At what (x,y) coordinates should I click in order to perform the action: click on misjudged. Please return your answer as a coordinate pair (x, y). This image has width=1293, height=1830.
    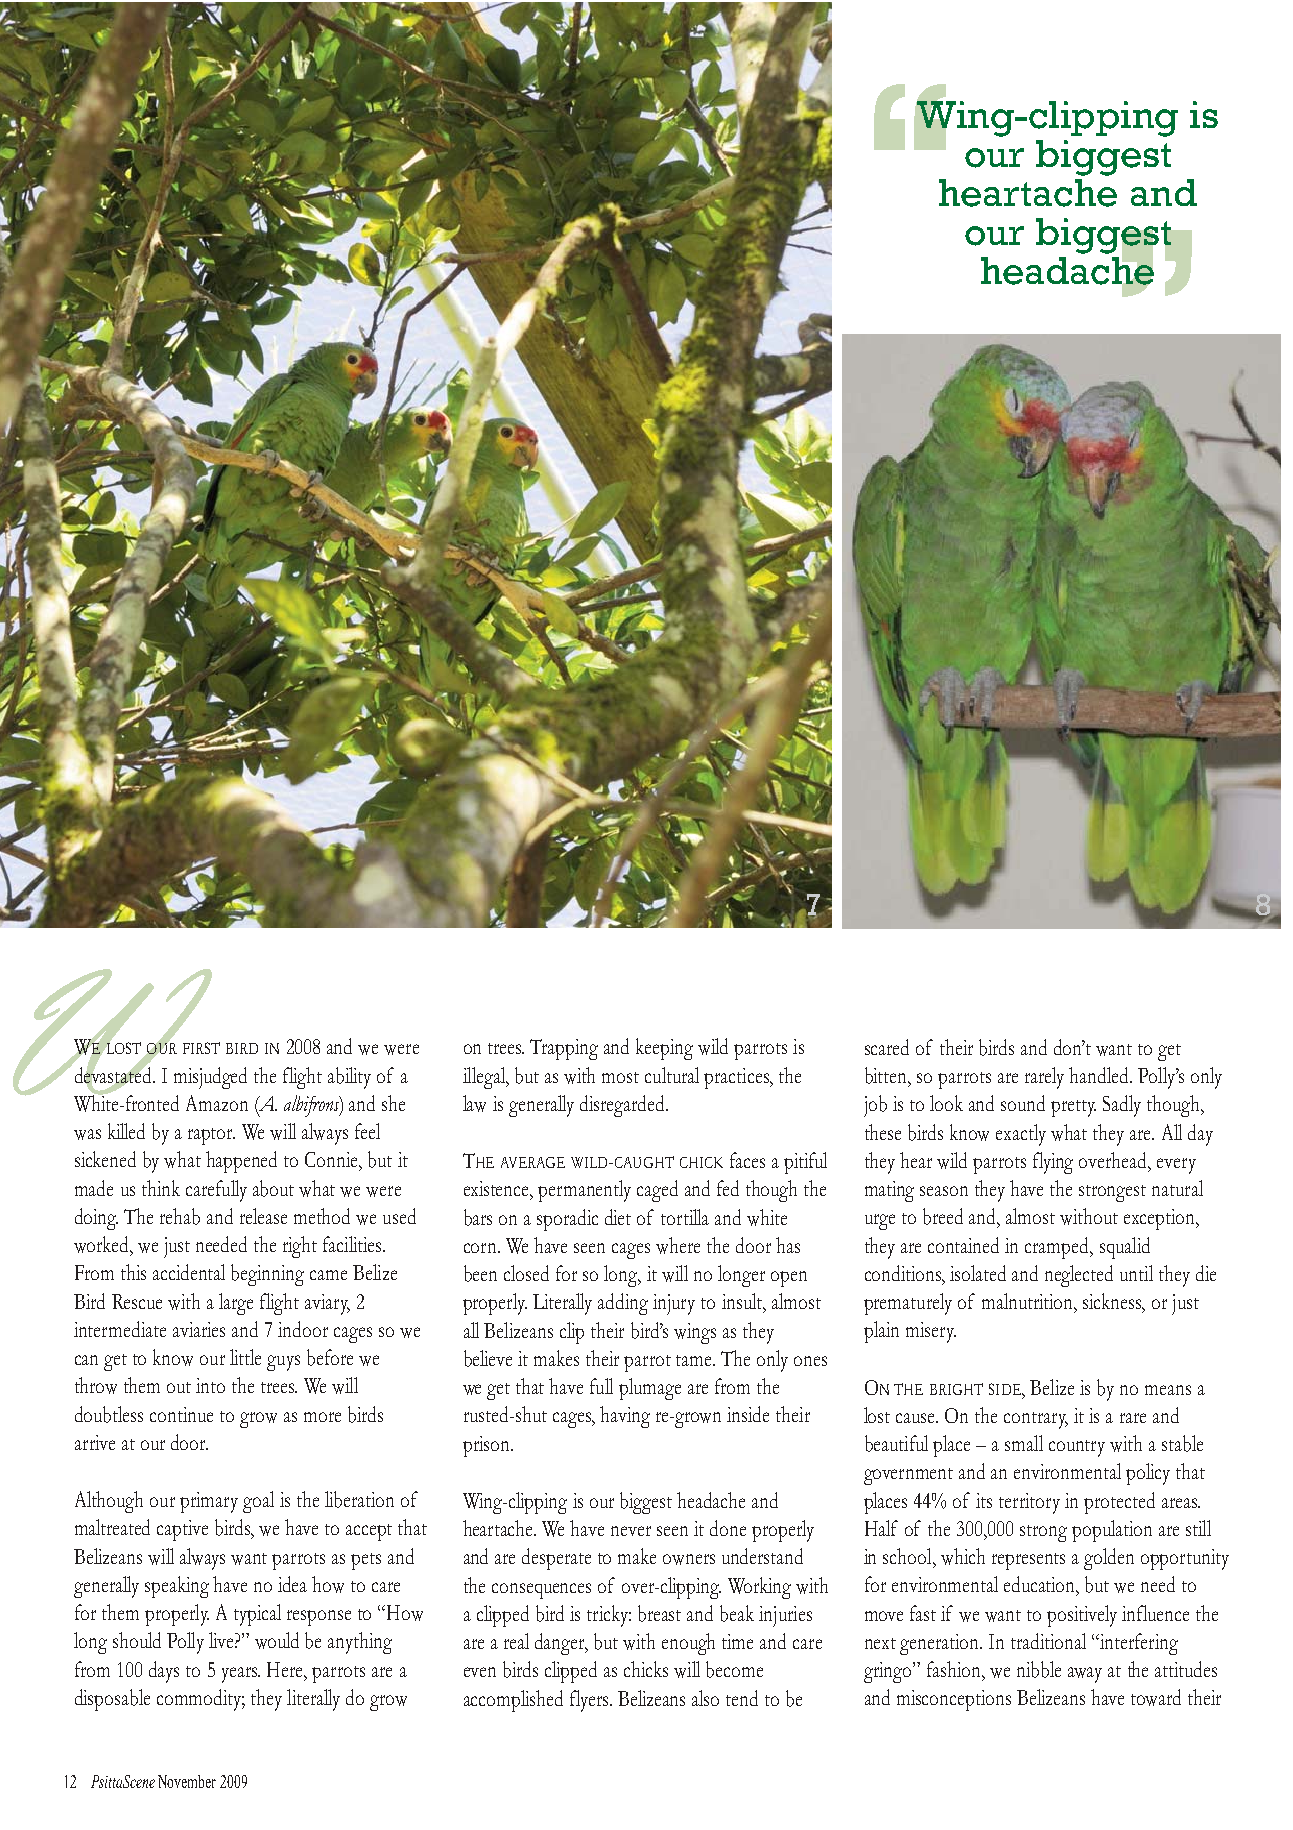
    Looking at the image, I should click on (210, 1078).
